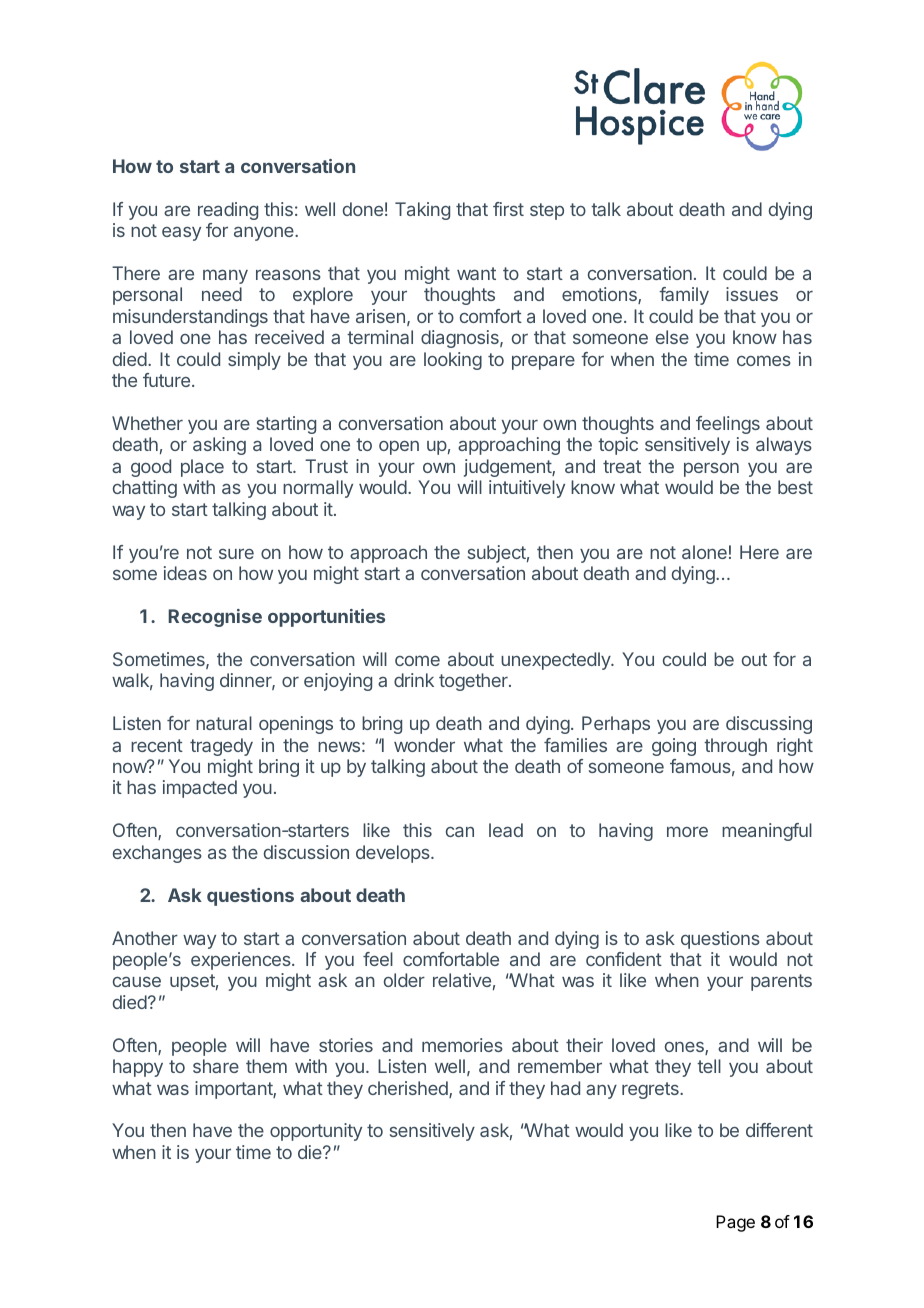  What do you see at coordinates (784, 446) in the screenshot?
I see `always` at bounding box center [784, 446].
